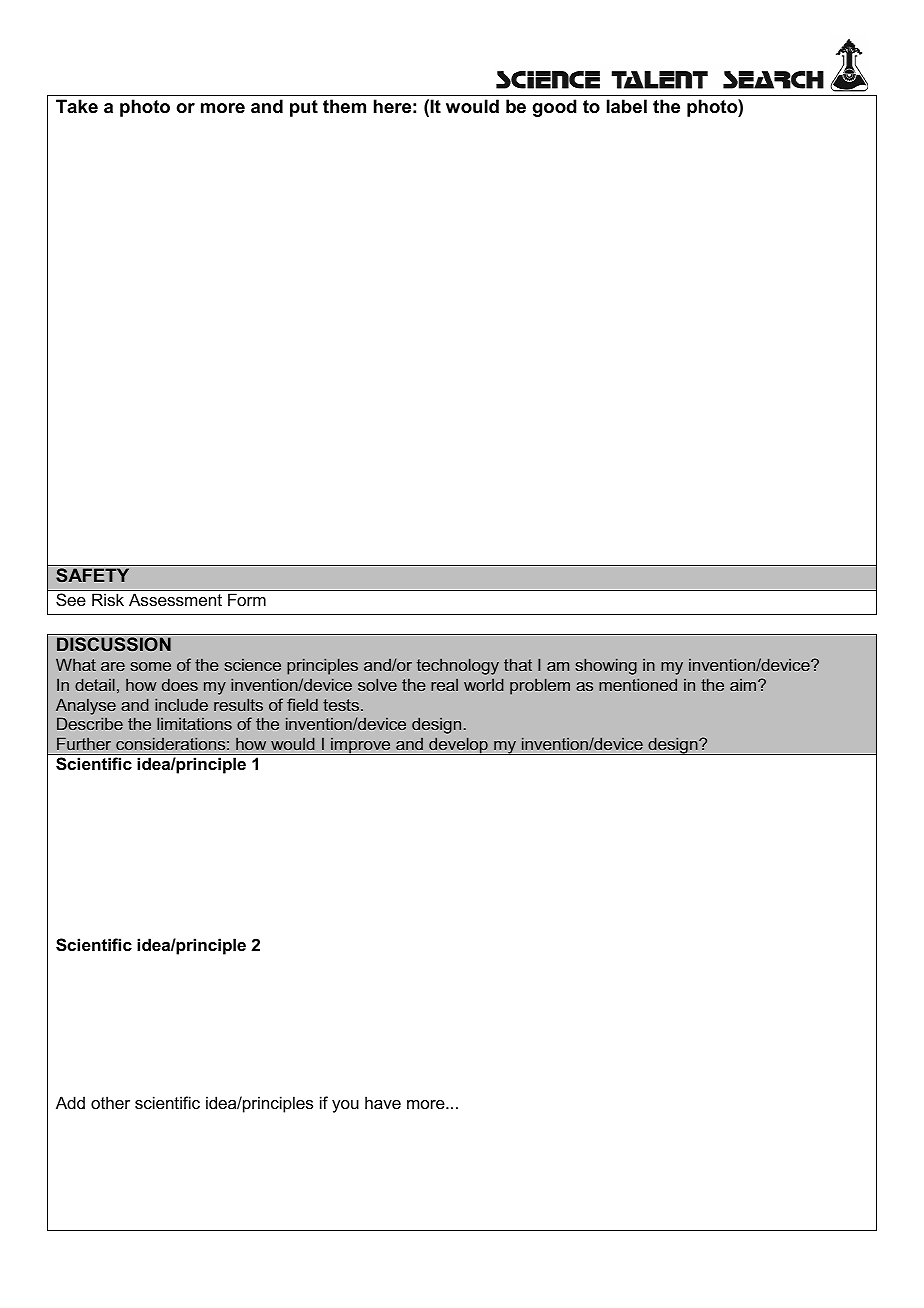 This page has height=1308, width=924. I want to click on label, so click(627, 106).
